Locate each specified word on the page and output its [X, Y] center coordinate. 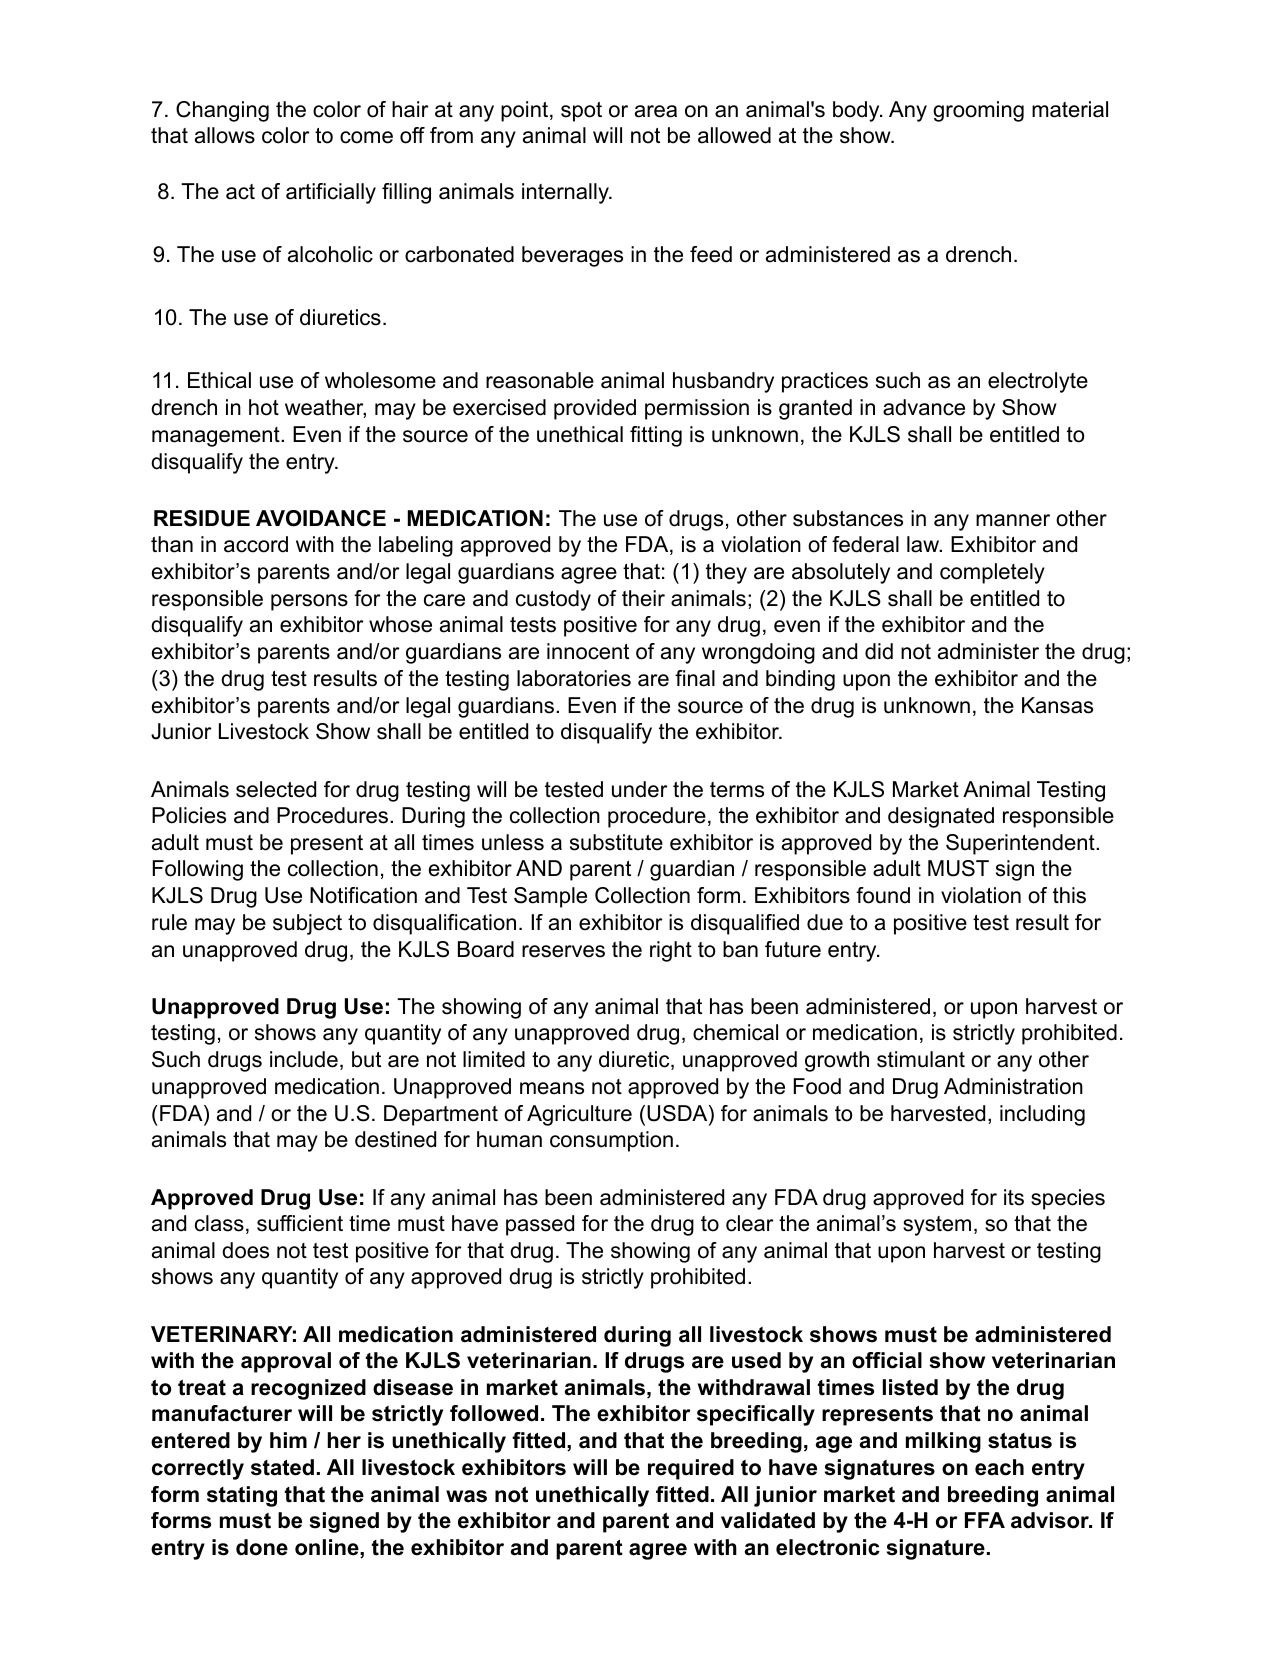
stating [242, 1496]
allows [225, 135]
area [656, 111]
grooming [978, 111]
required [691, 1469]
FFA [985, 1520]
